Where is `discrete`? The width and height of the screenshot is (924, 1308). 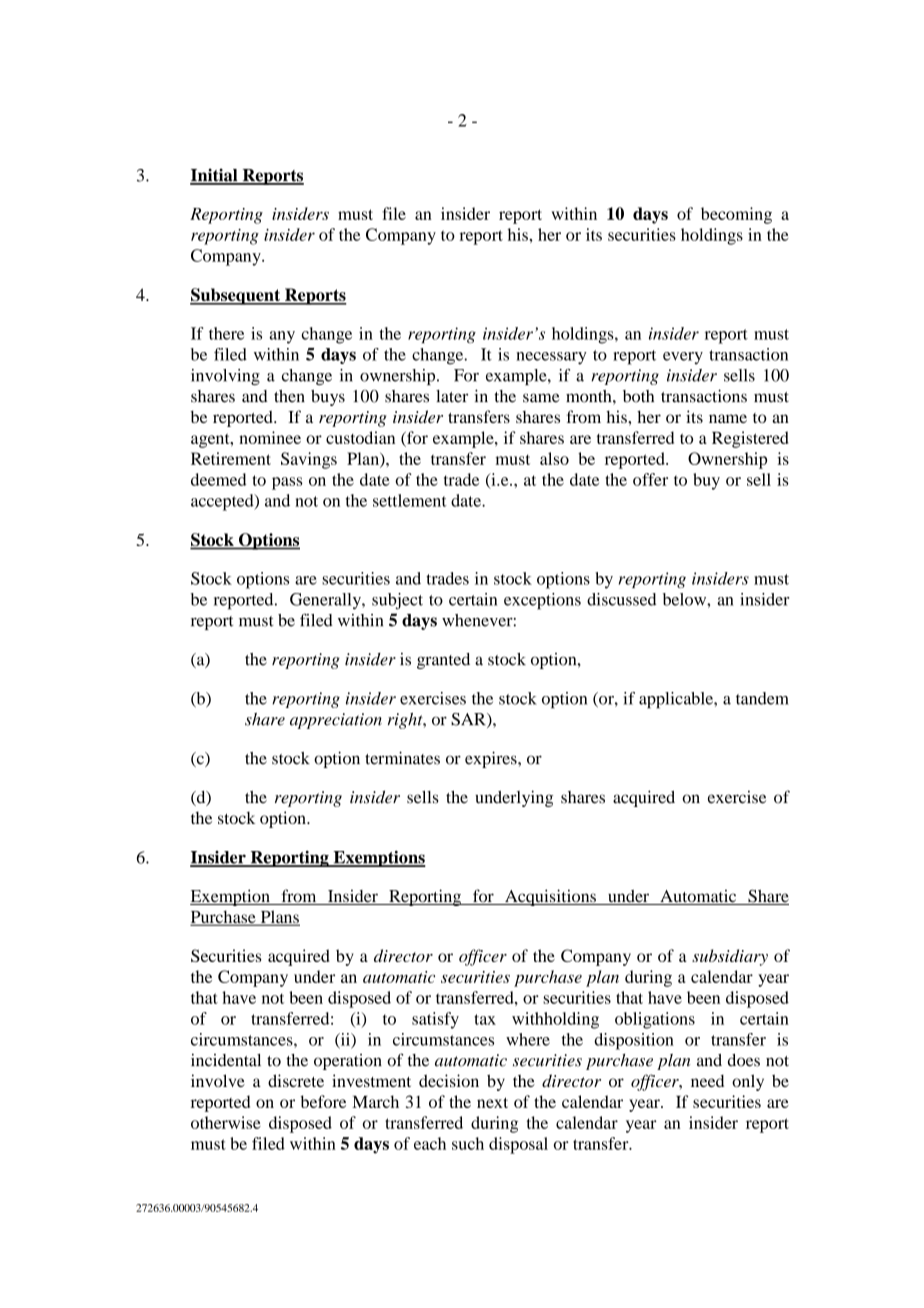
discrete is located at coordinates (296, 1080).
